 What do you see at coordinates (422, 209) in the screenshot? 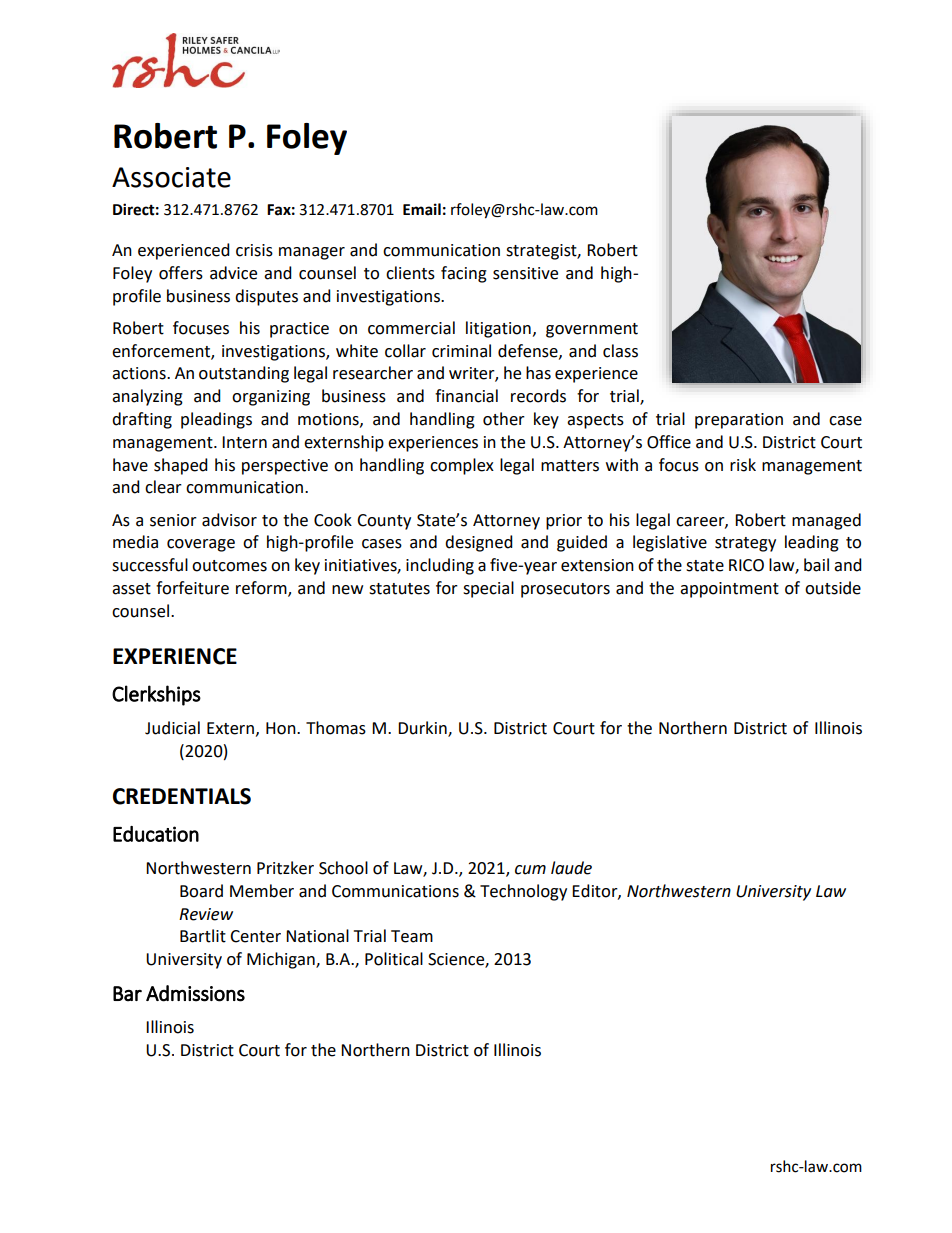
I see `Email` at bounding box center [422, 209].
